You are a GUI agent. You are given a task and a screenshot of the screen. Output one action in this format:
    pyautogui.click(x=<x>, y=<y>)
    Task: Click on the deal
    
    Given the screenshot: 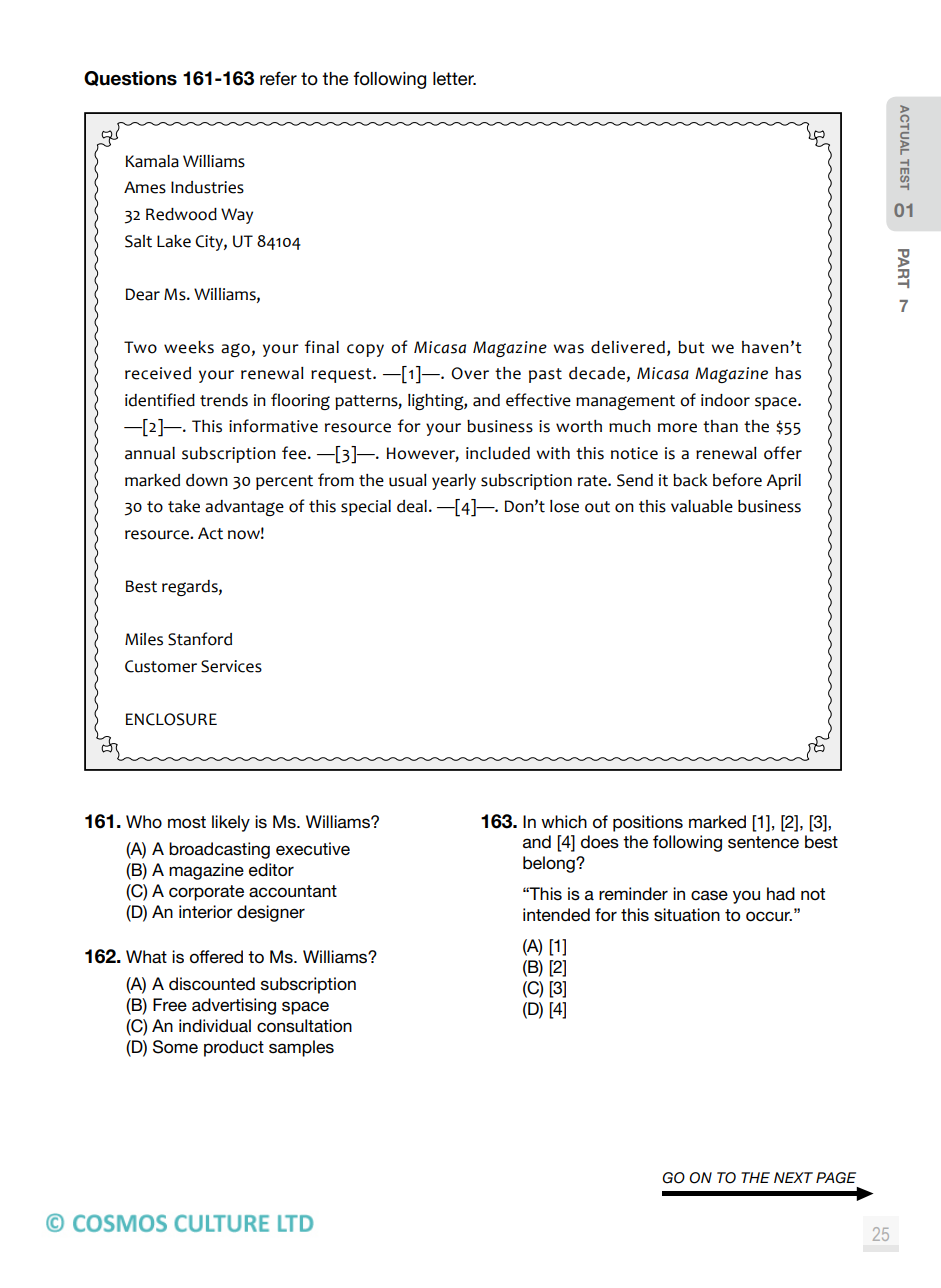 What is the action you would take?
    pyautogui.click(x=412, y=506)
